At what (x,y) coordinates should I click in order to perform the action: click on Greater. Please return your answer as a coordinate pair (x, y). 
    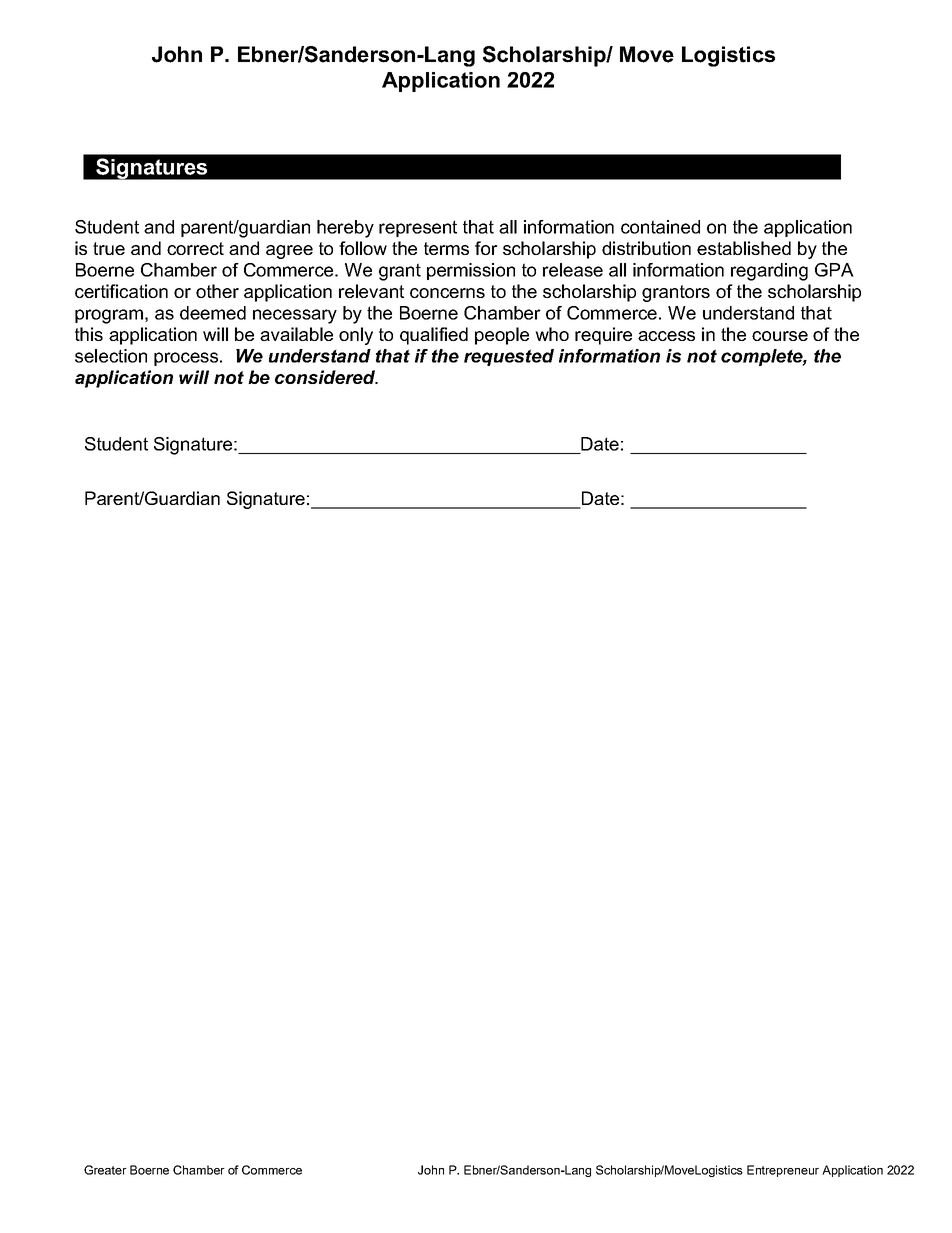
    Looking at the image, I should click on (105, 1170).
